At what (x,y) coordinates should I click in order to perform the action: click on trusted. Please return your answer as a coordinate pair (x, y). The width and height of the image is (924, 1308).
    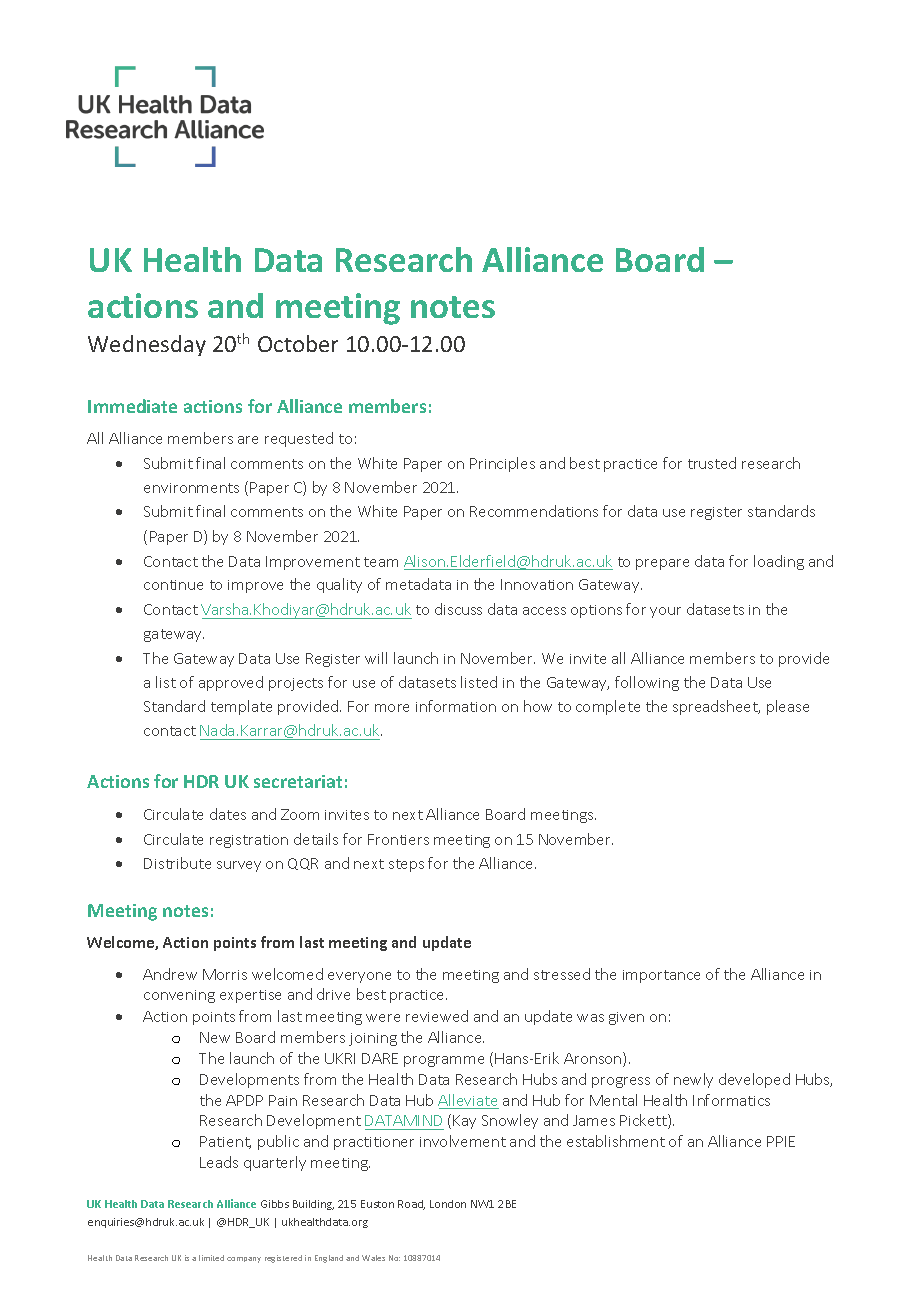
    Looking at the image, I should click on (712, 463).
